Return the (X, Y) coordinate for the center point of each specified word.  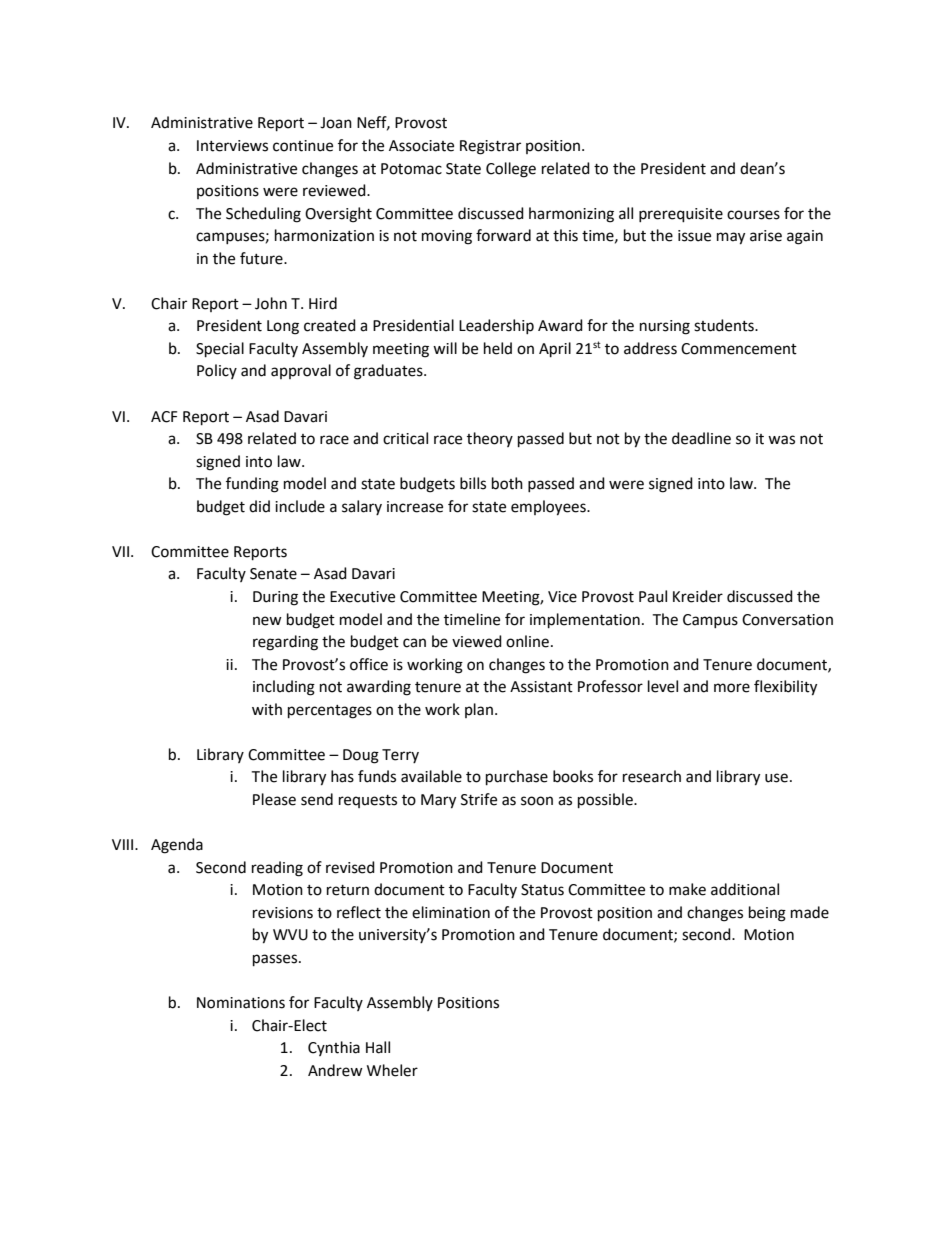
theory (490, 439)
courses (753, 215)
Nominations (241, 1003)
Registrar (490, 147)
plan (479, 710)
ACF (164, 417)
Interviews (232, 146)
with (267, 709)
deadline (701, 438)
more (732, 688)
